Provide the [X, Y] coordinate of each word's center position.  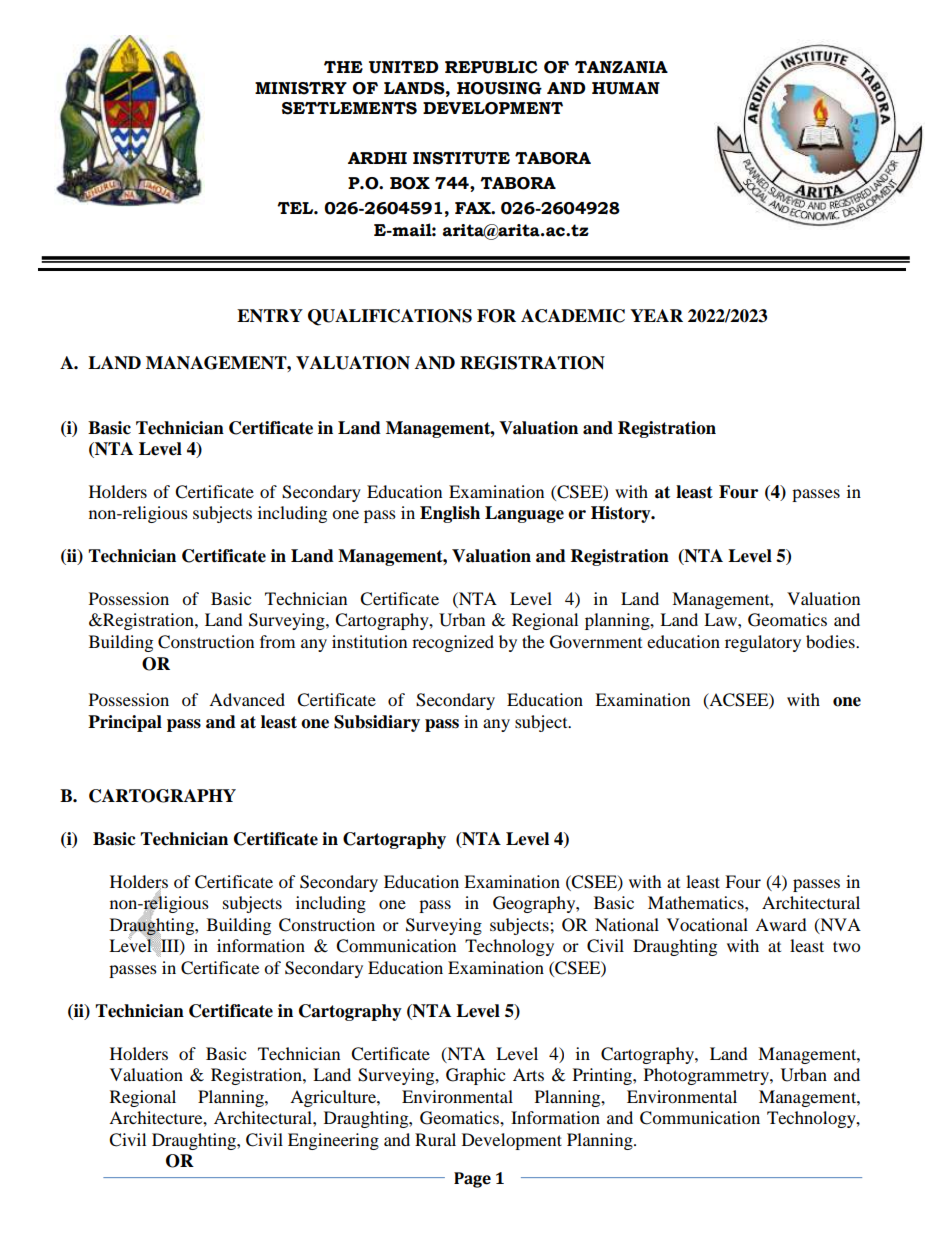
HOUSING [499, 88]
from [277, 641]
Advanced [247, 699]
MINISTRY [301, 88]
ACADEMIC [573, 316]
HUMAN [626, 88]
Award [781, 924]
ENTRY [270, 315]
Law [721, 619]
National [627, 924]
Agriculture [334, 1098]
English [450, 514]
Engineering [333, 1141]
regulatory [763, 643]
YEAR [656, 315]
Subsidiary [377, 723]
